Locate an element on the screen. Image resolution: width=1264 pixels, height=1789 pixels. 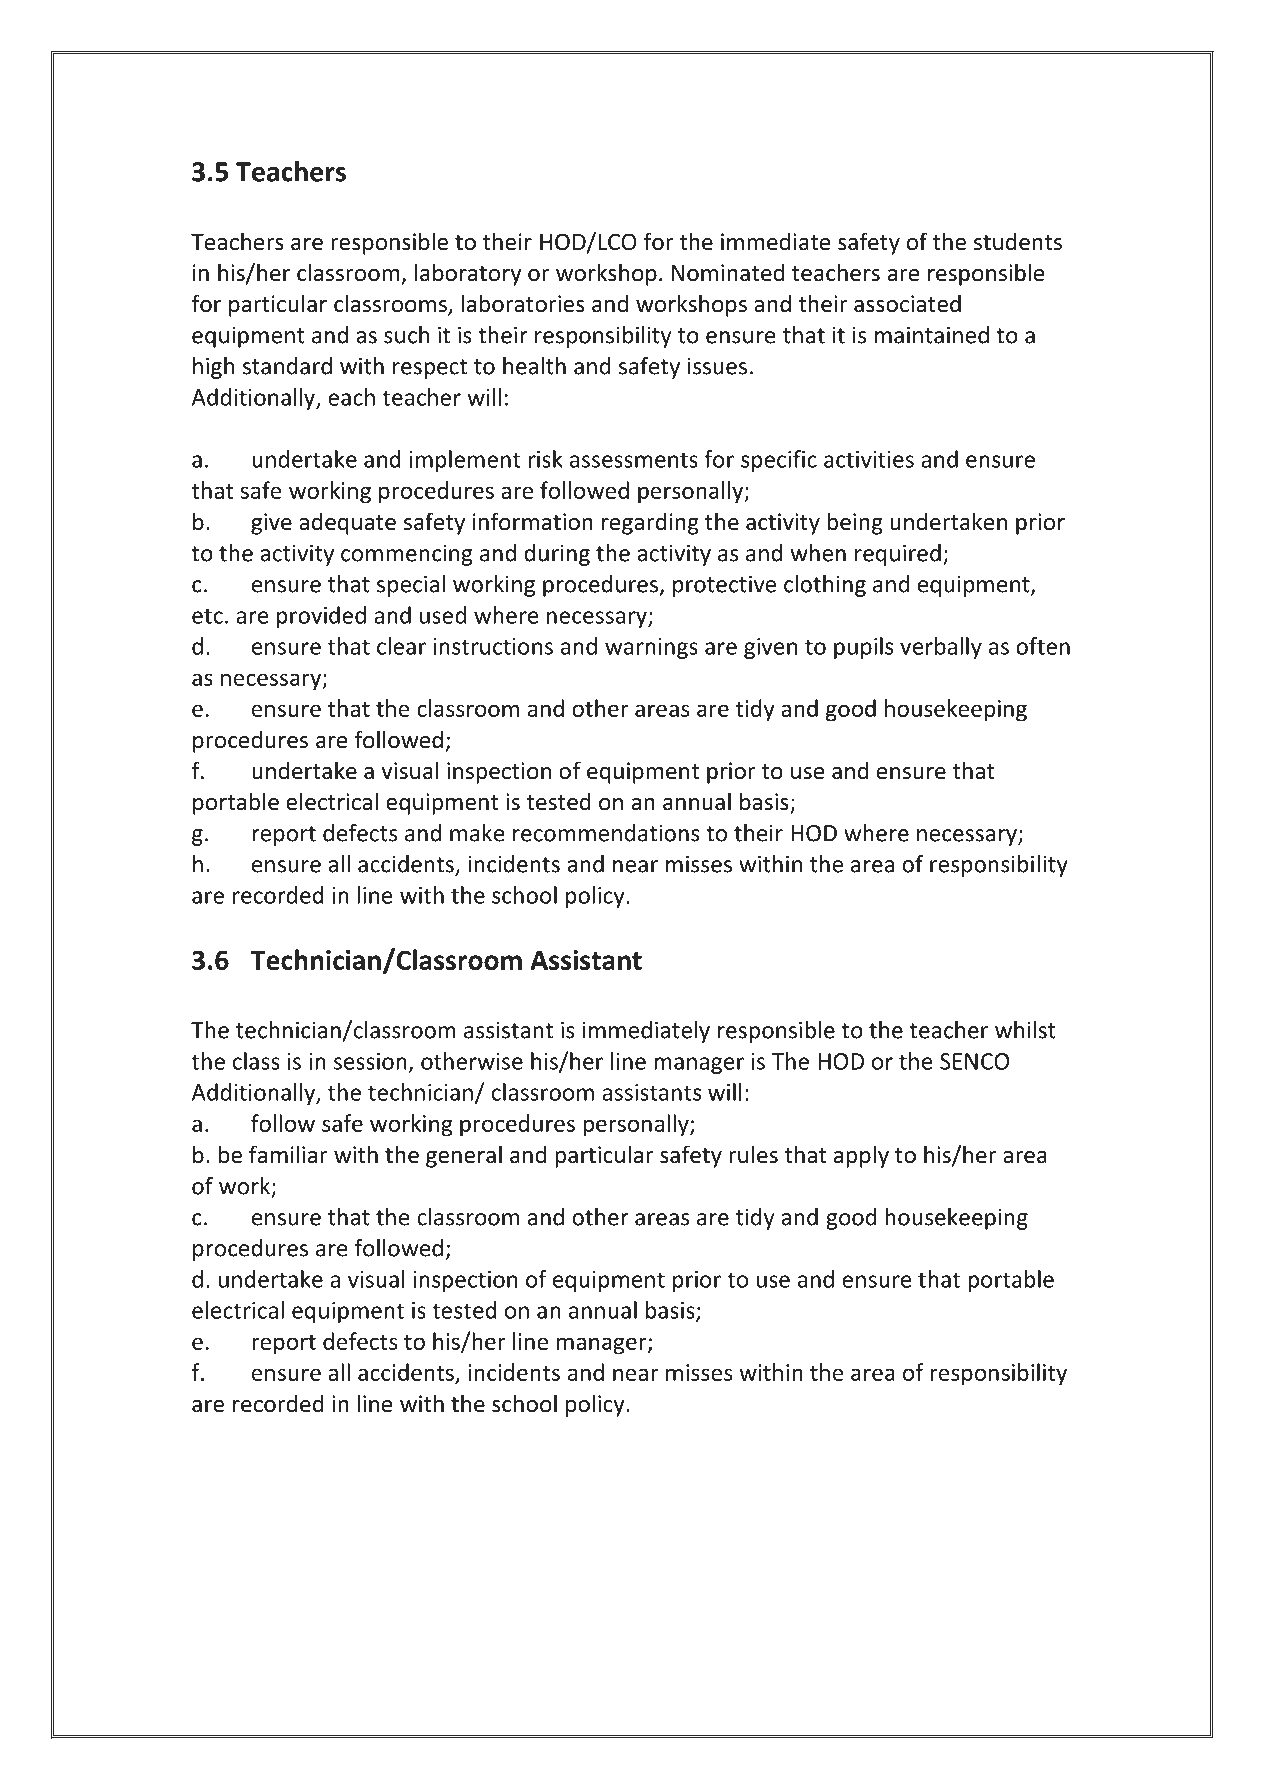
recommendations is located at coordinates (606, 833).
